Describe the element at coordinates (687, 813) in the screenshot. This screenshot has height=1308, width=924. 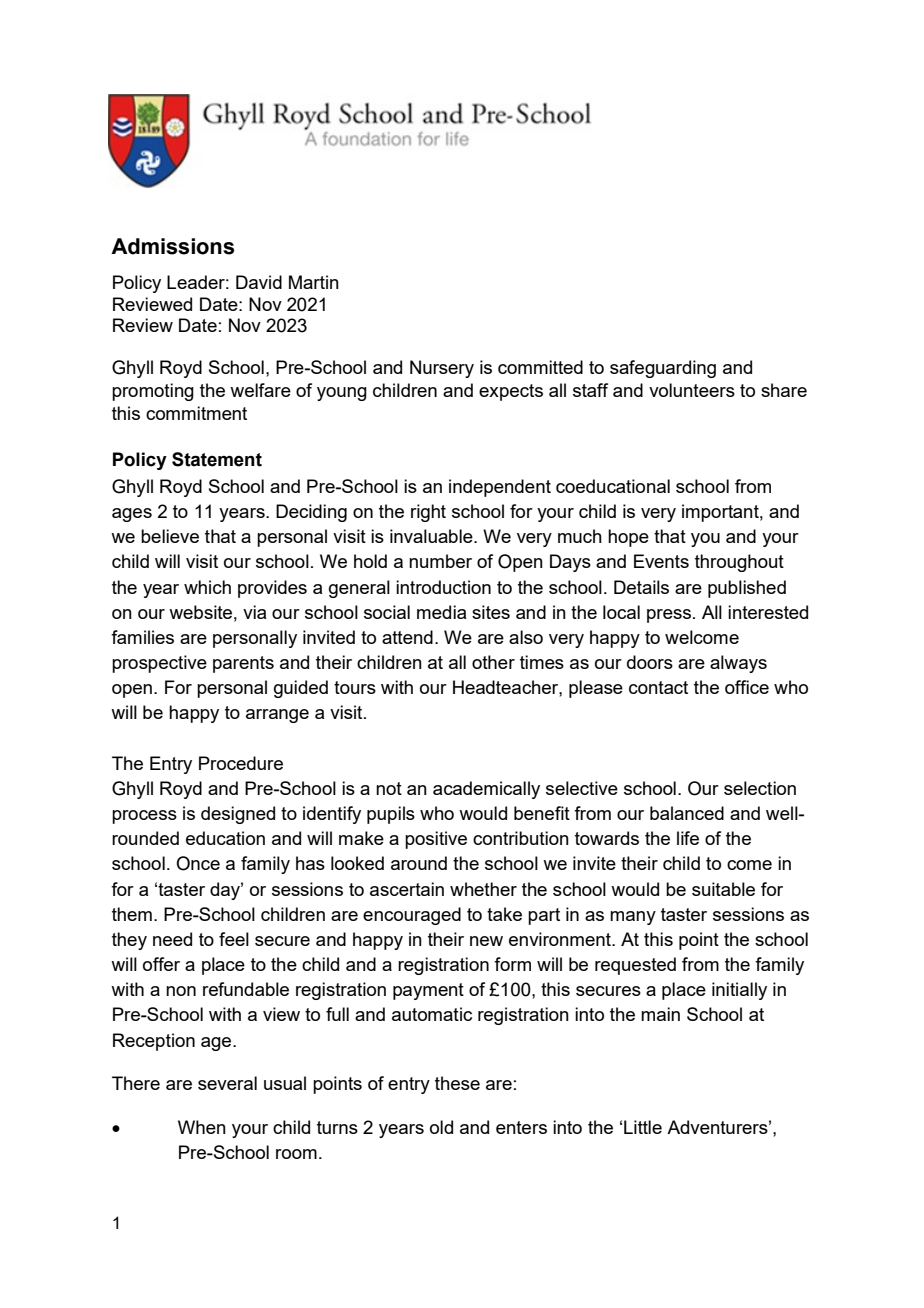
I see `balanced` at that location.
